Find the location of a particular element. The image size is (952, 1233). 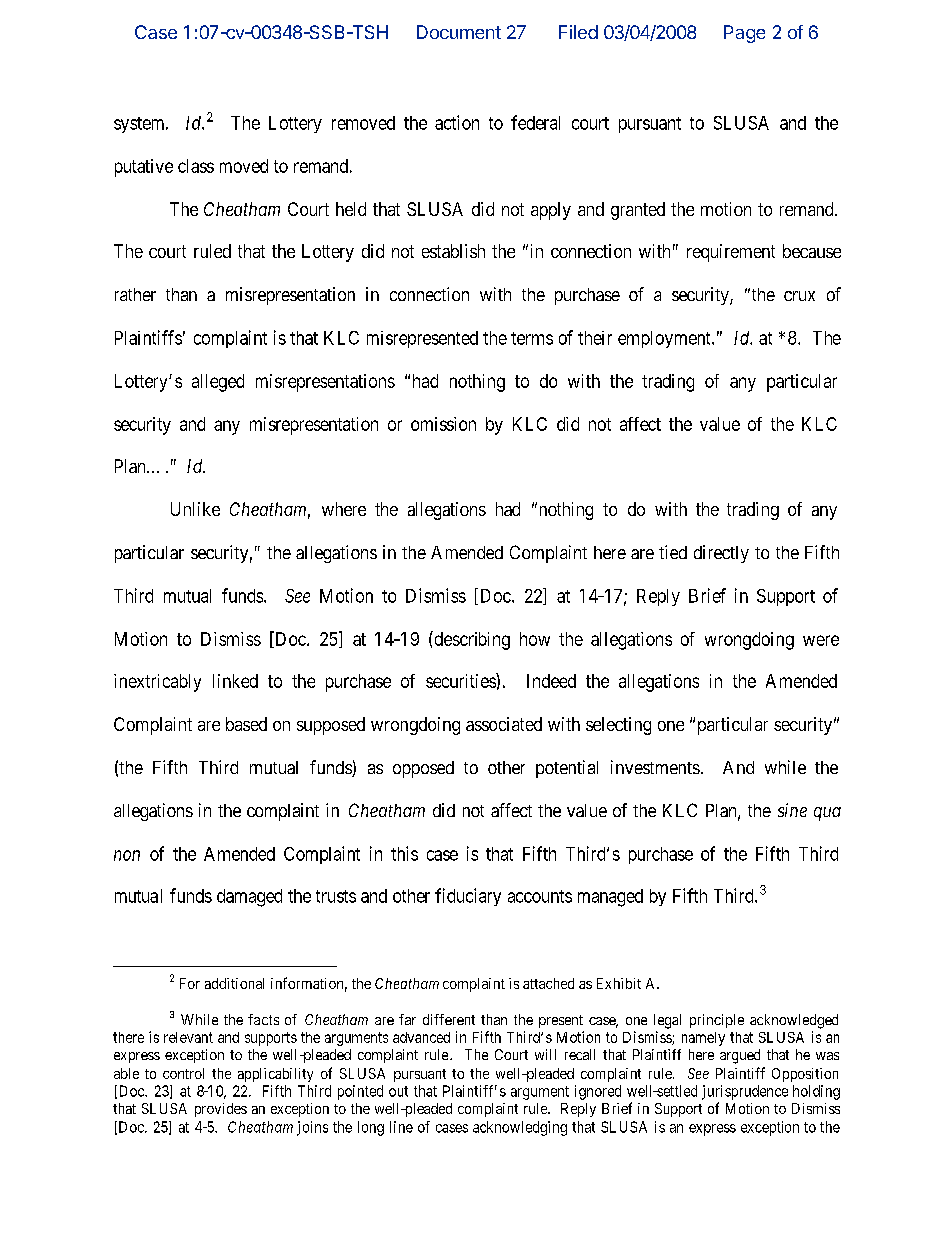

Document is located at coordinates (459, 32).
